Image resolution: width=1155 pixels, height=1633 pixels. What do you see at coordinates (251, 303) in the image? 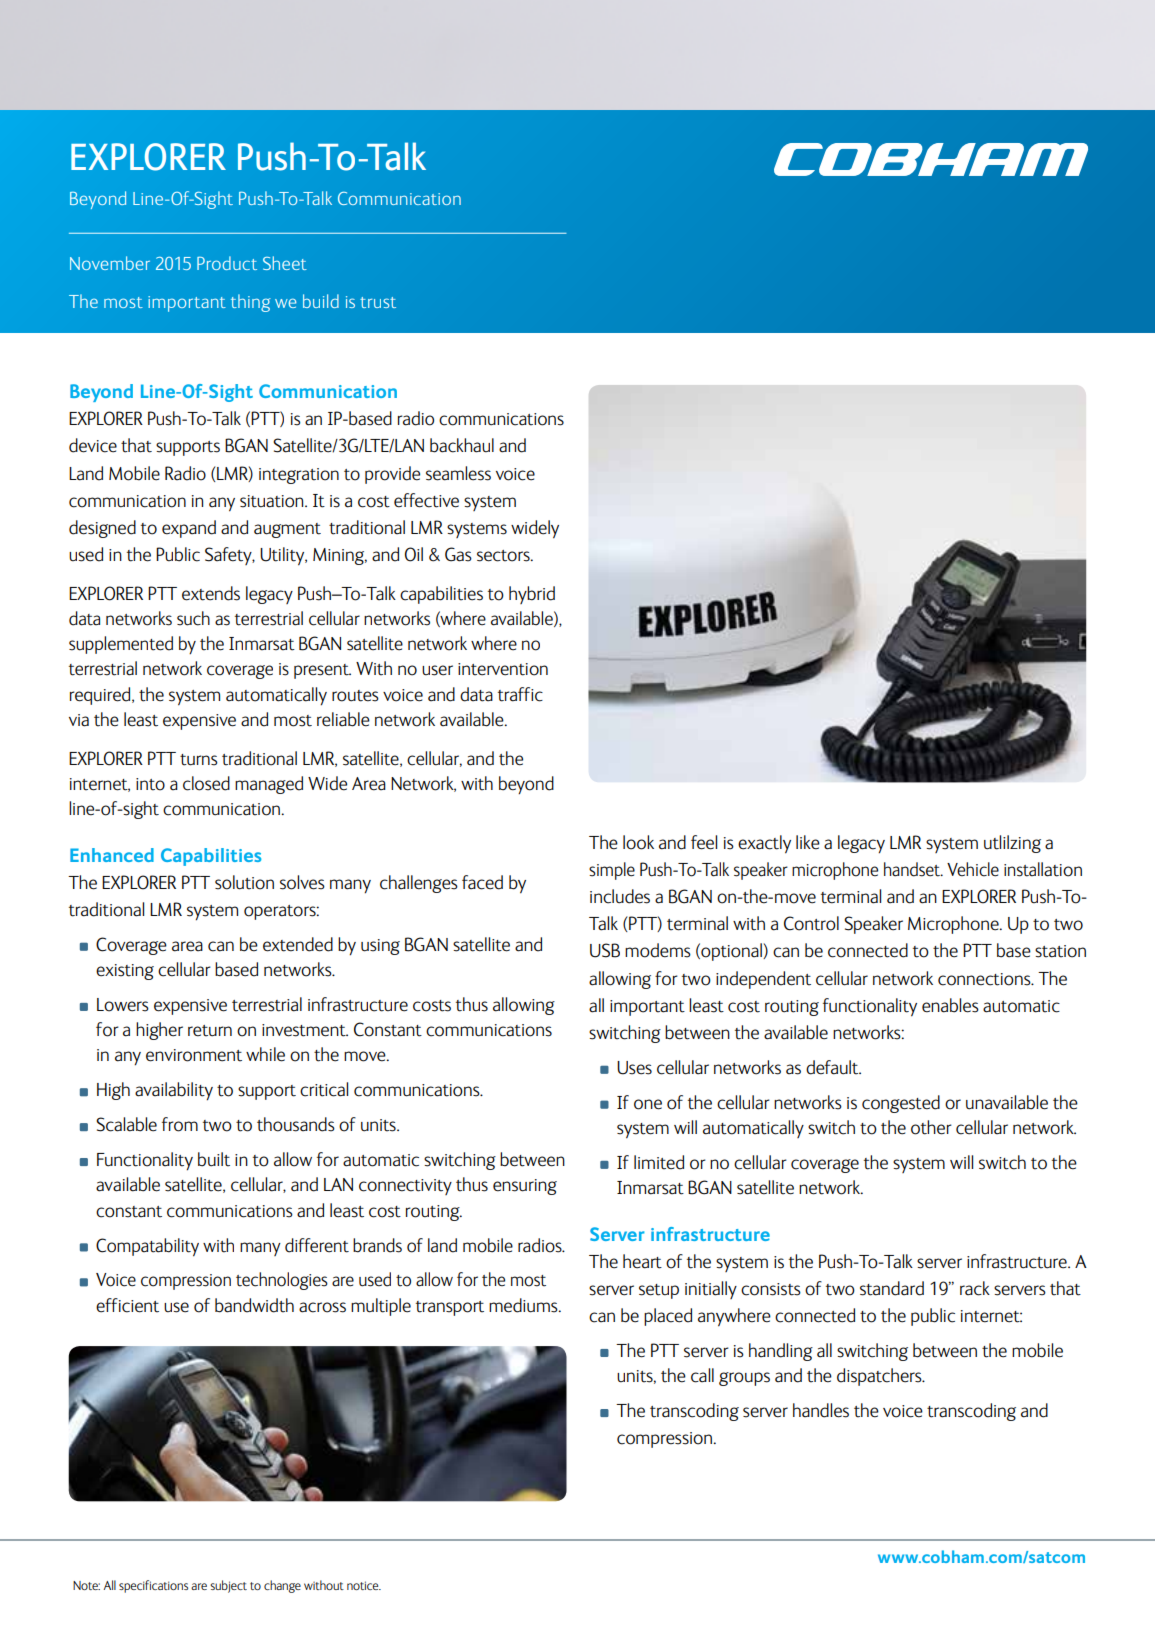
I see `thing` at bounding box center [251, 303].
